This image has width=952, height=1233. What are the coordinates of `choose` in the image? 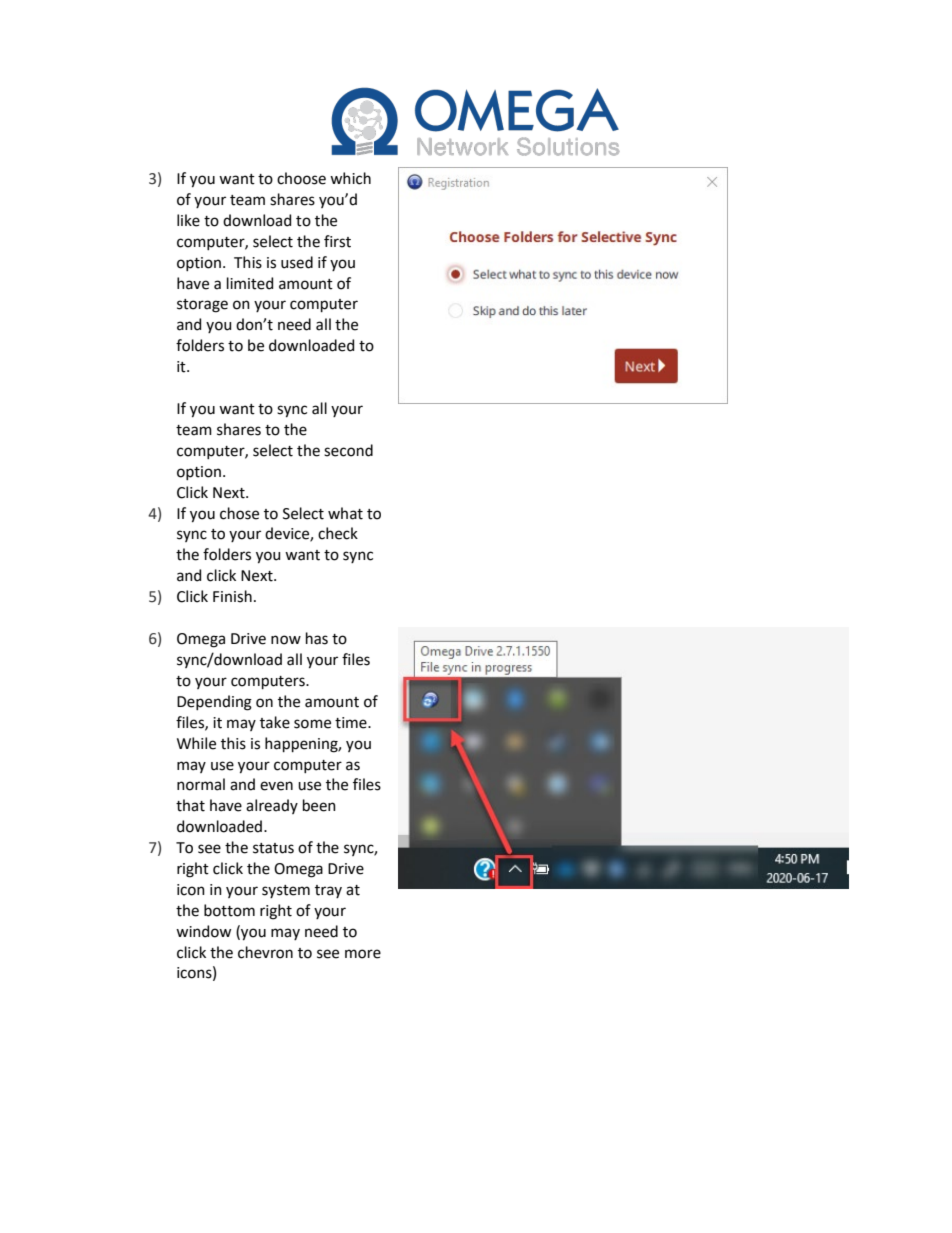 It's located at (301, 178).
